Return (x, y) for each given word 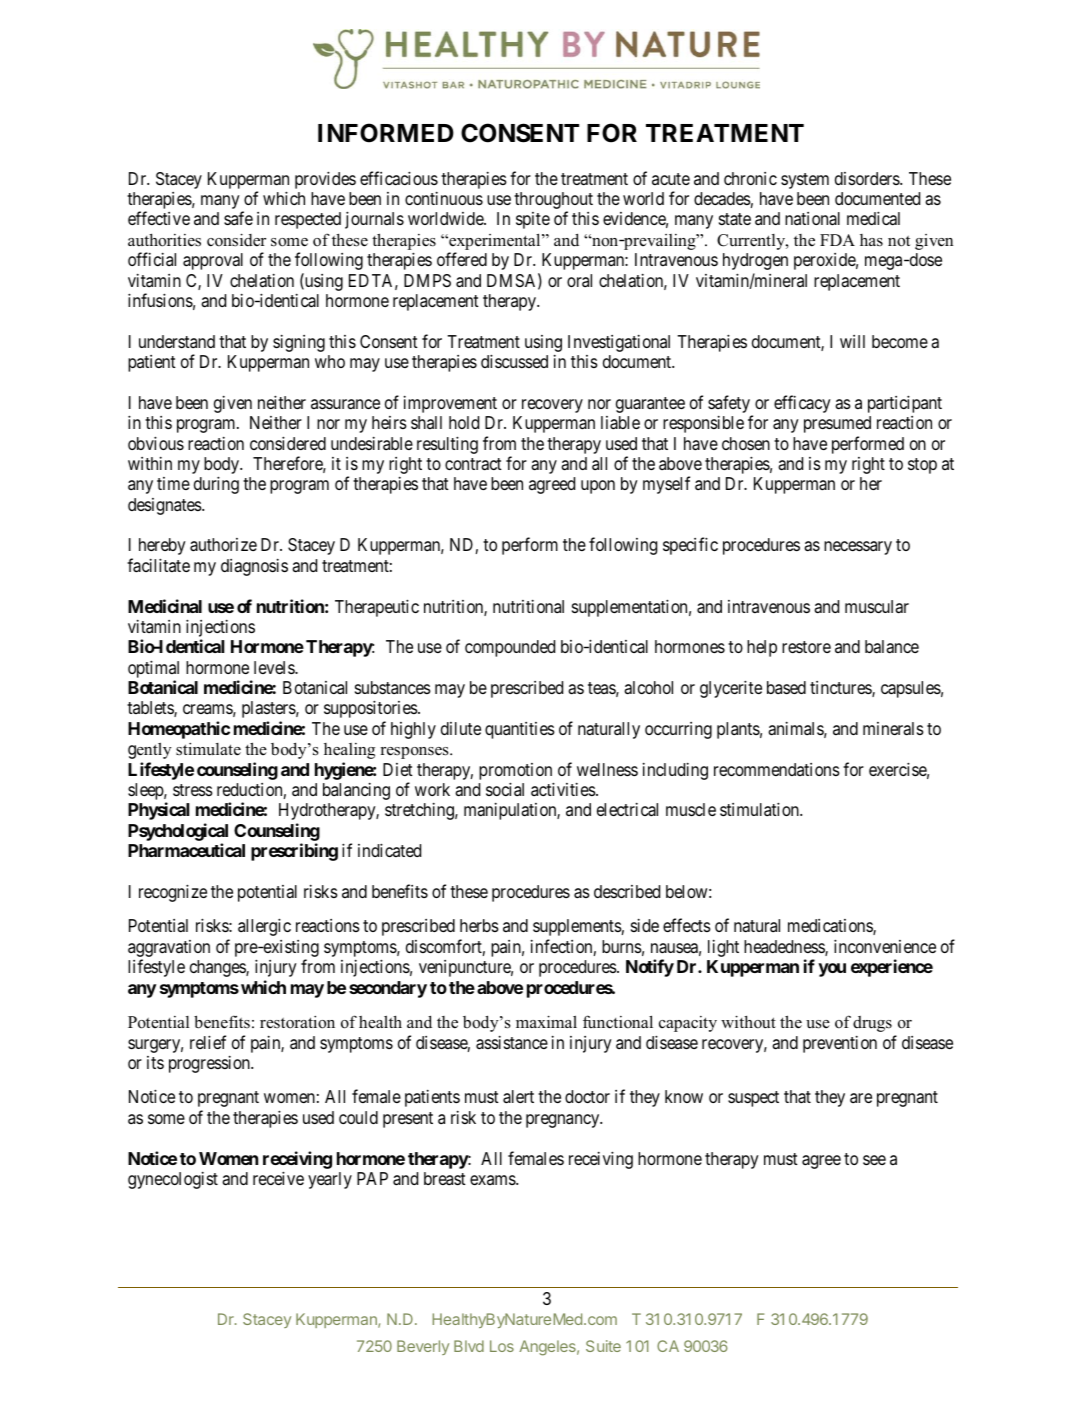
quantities (520, 730)
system (805, 181)
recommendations (777, 769)
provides (325, 180)
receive (278, 1178)
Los (502, 1346)
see (874, 1160)
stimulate (208, 749)
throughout (553, 202)
